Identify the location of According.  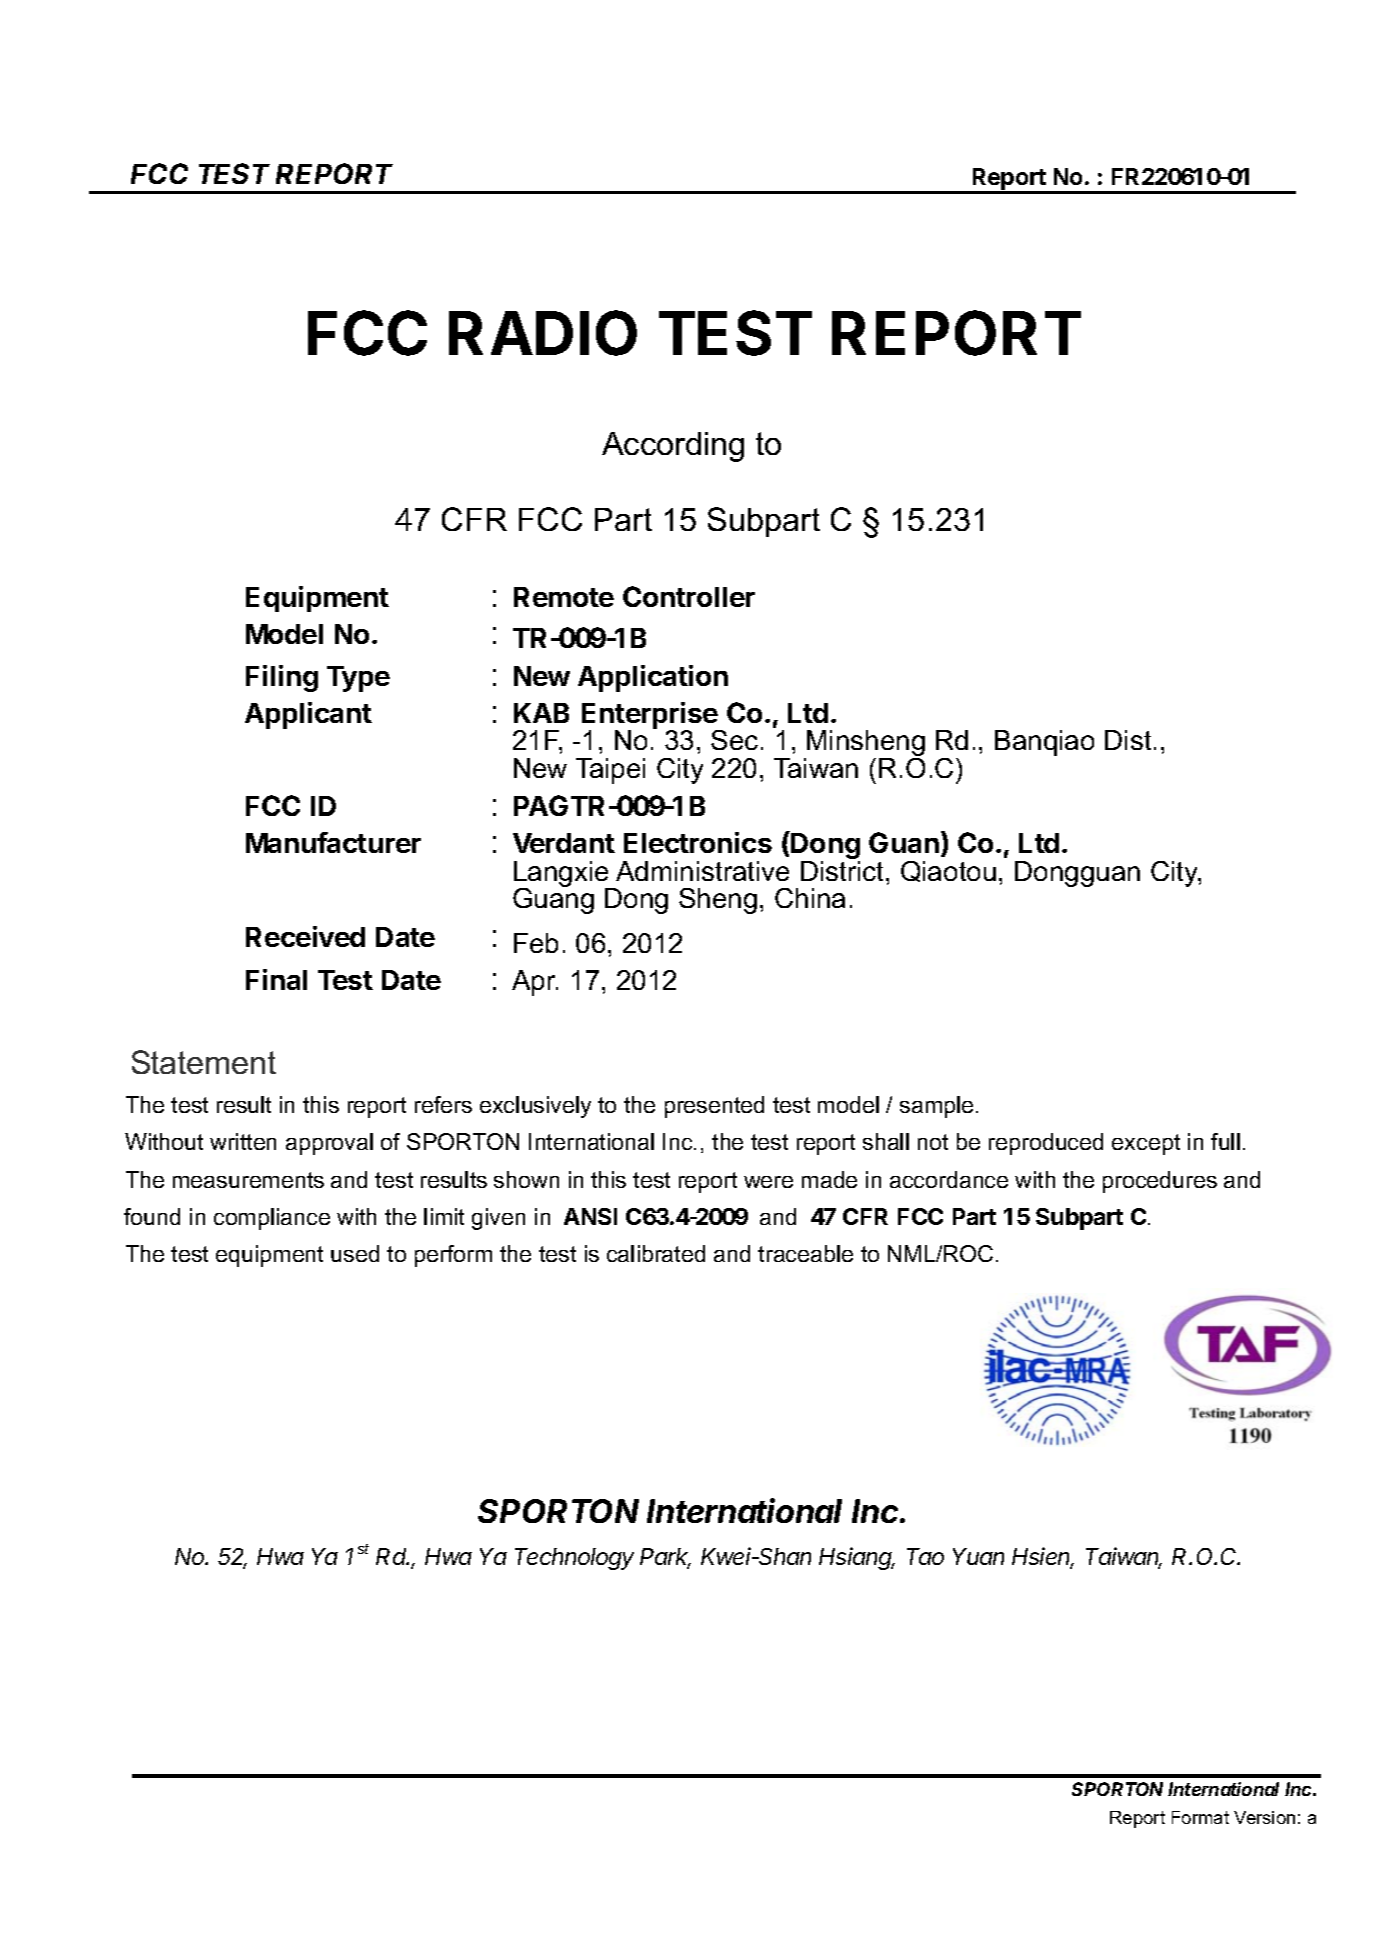
(673, 447).
